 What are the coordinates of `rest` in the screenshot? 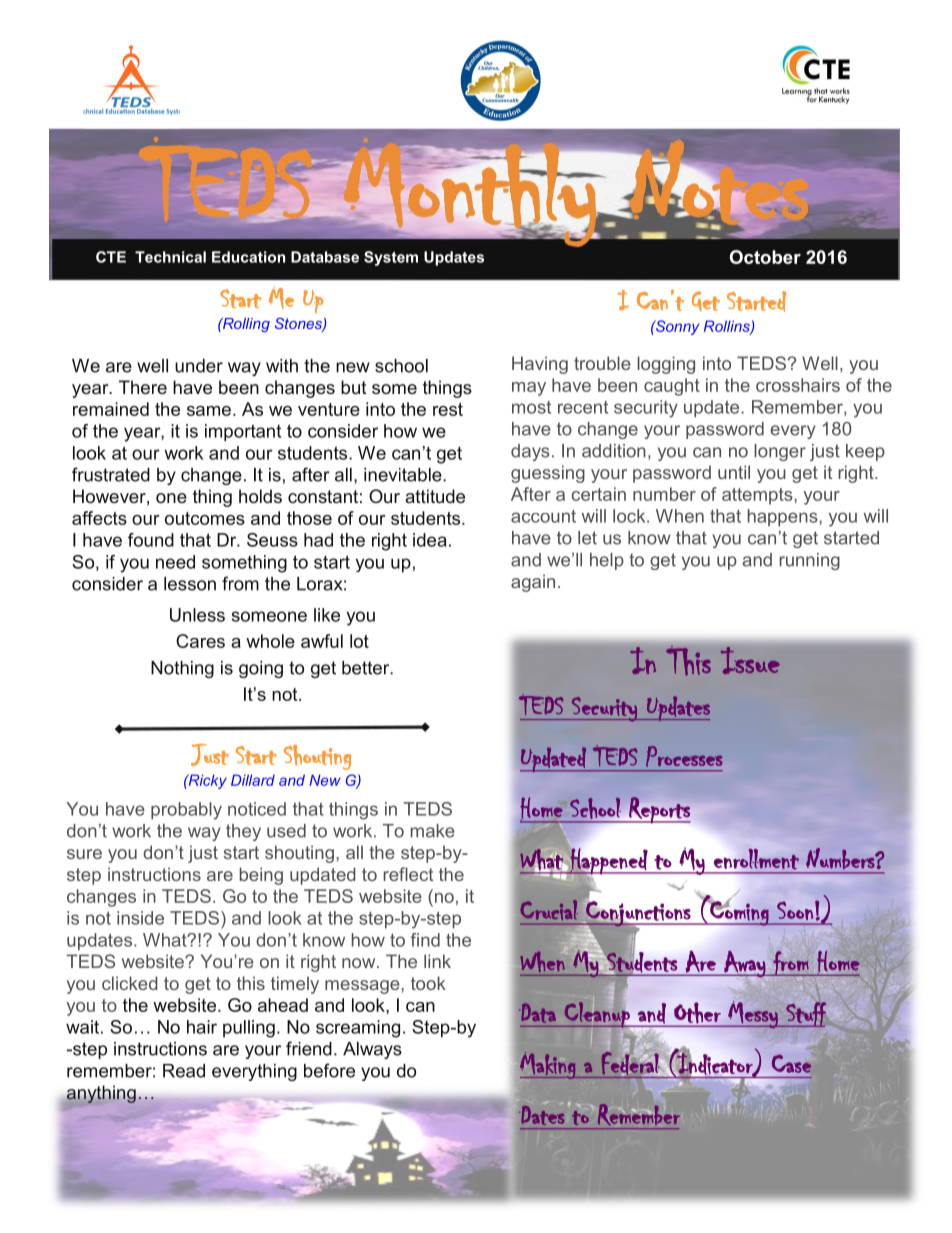 It's located at (448, 409).
